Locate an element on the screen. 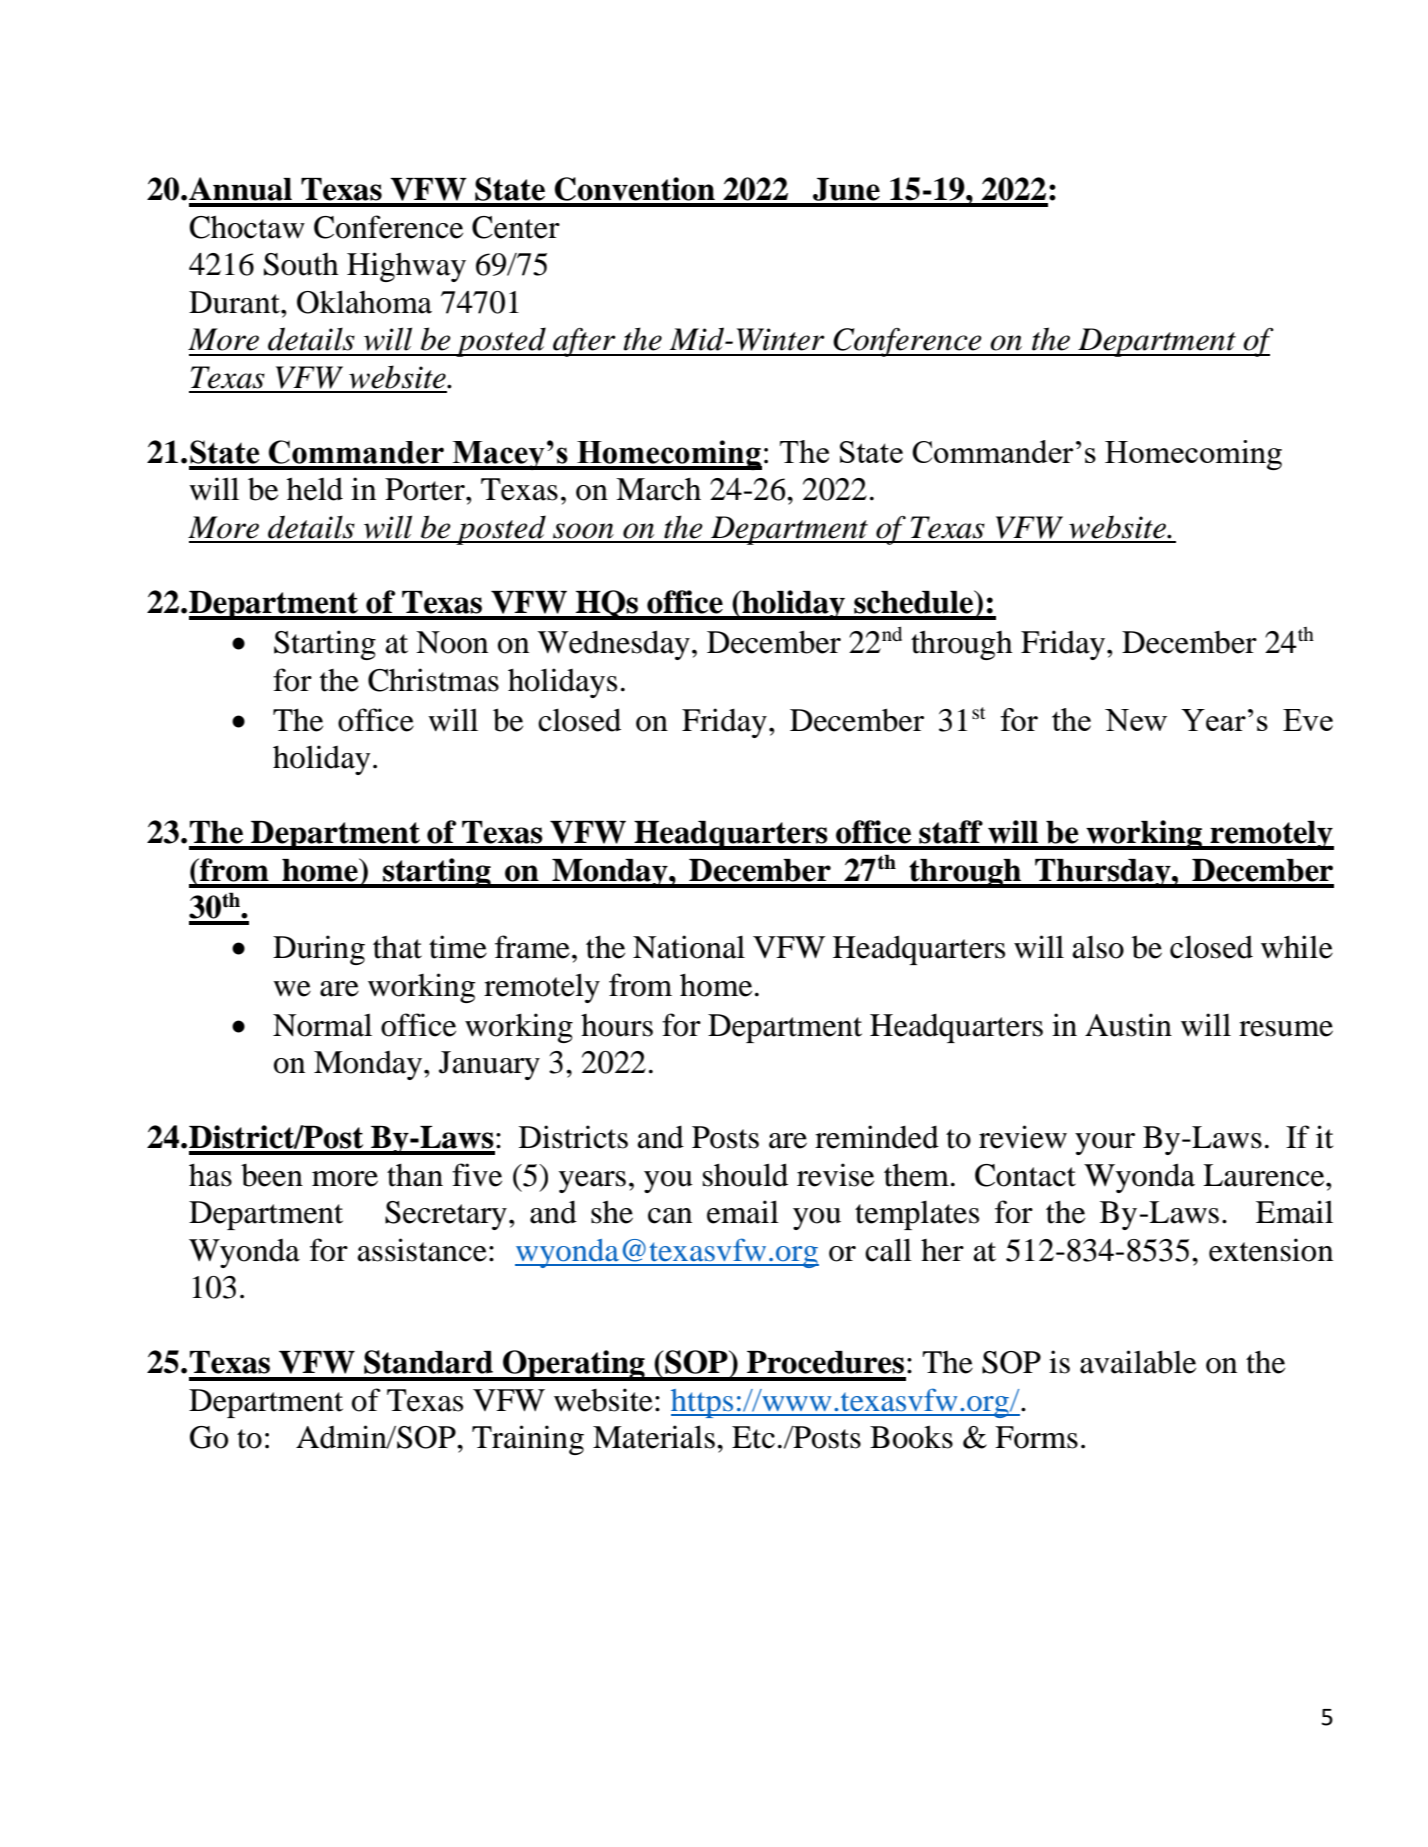 Image resolution: width=1428 pixels, height=1847 pixels. Procedures is located at coordinates (825, 1362).
